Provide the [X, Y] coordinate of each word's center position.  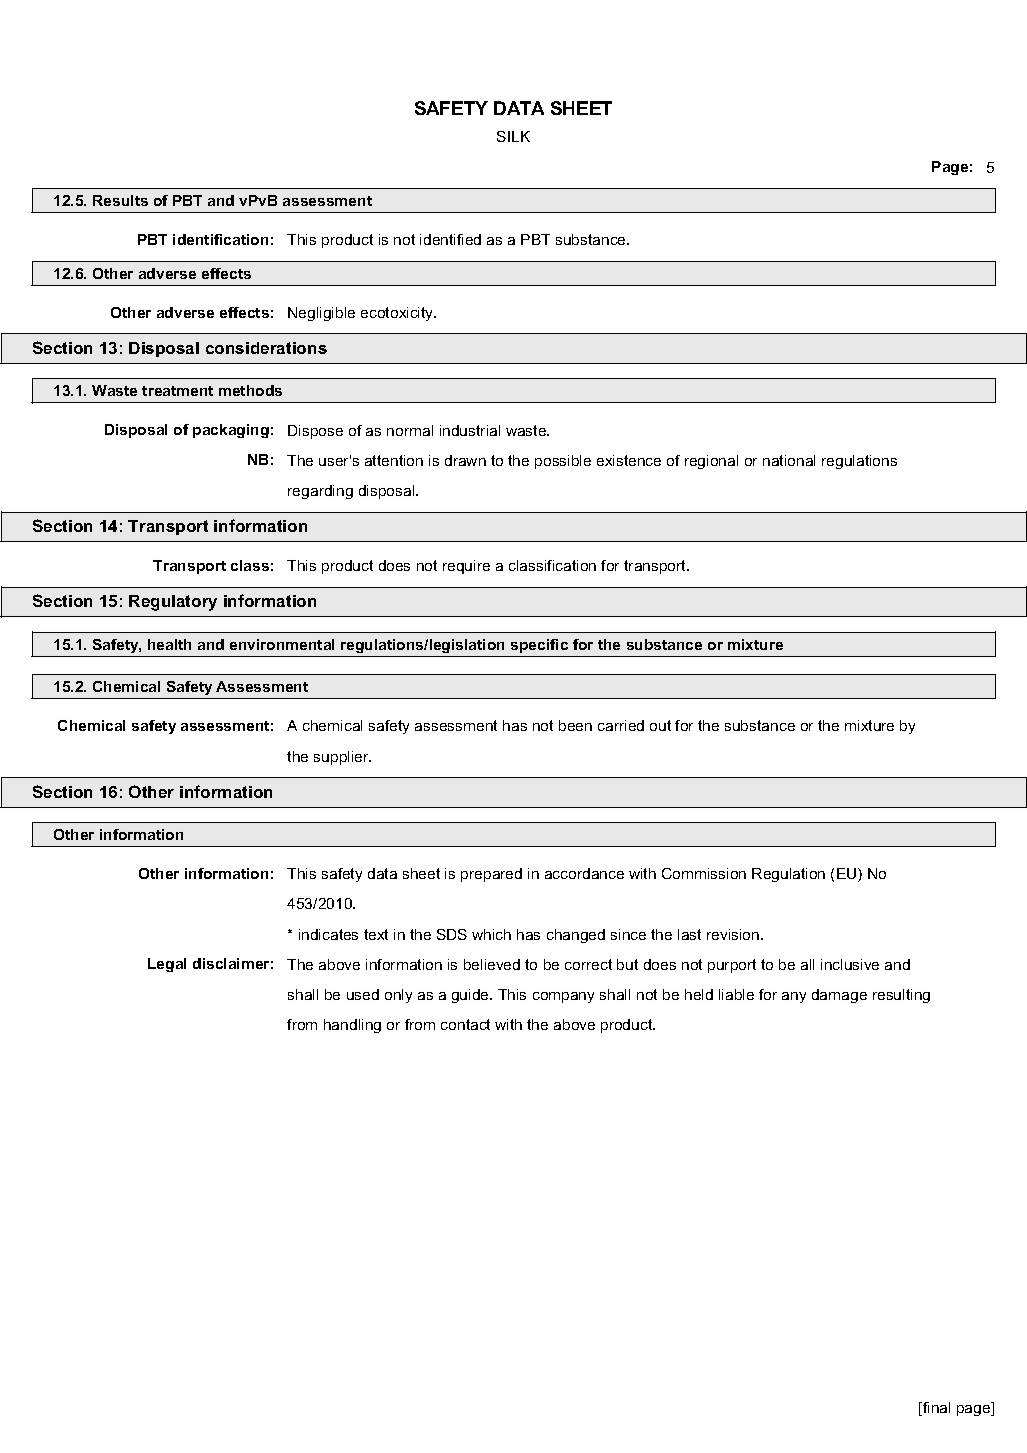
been [575, 725]
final [935, 1409]
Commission [704, 873]
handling [352, 1026]
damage [839, 996]
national [789, 460]
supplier [342, 758]
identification [220, 239]
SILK [513, 136]
